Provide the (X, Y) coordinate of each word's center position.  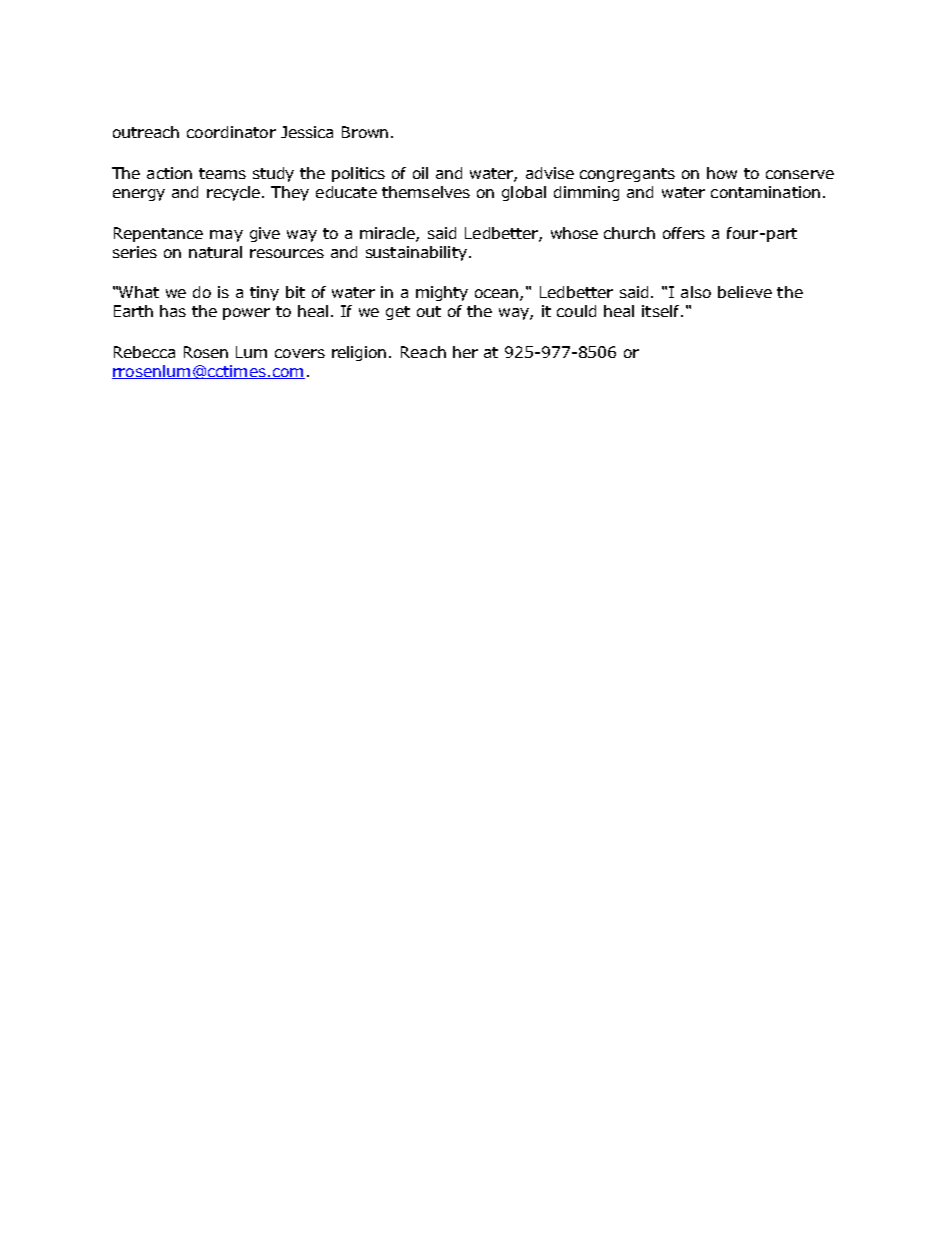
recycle (235, 193)
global (524, 193)
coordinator (231, 132)
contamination (765, 192)
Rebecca (144, 352)
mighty (442, 293)
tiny (264, 293)
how (722, 173)
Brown (365, 132)
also (696, 292)
